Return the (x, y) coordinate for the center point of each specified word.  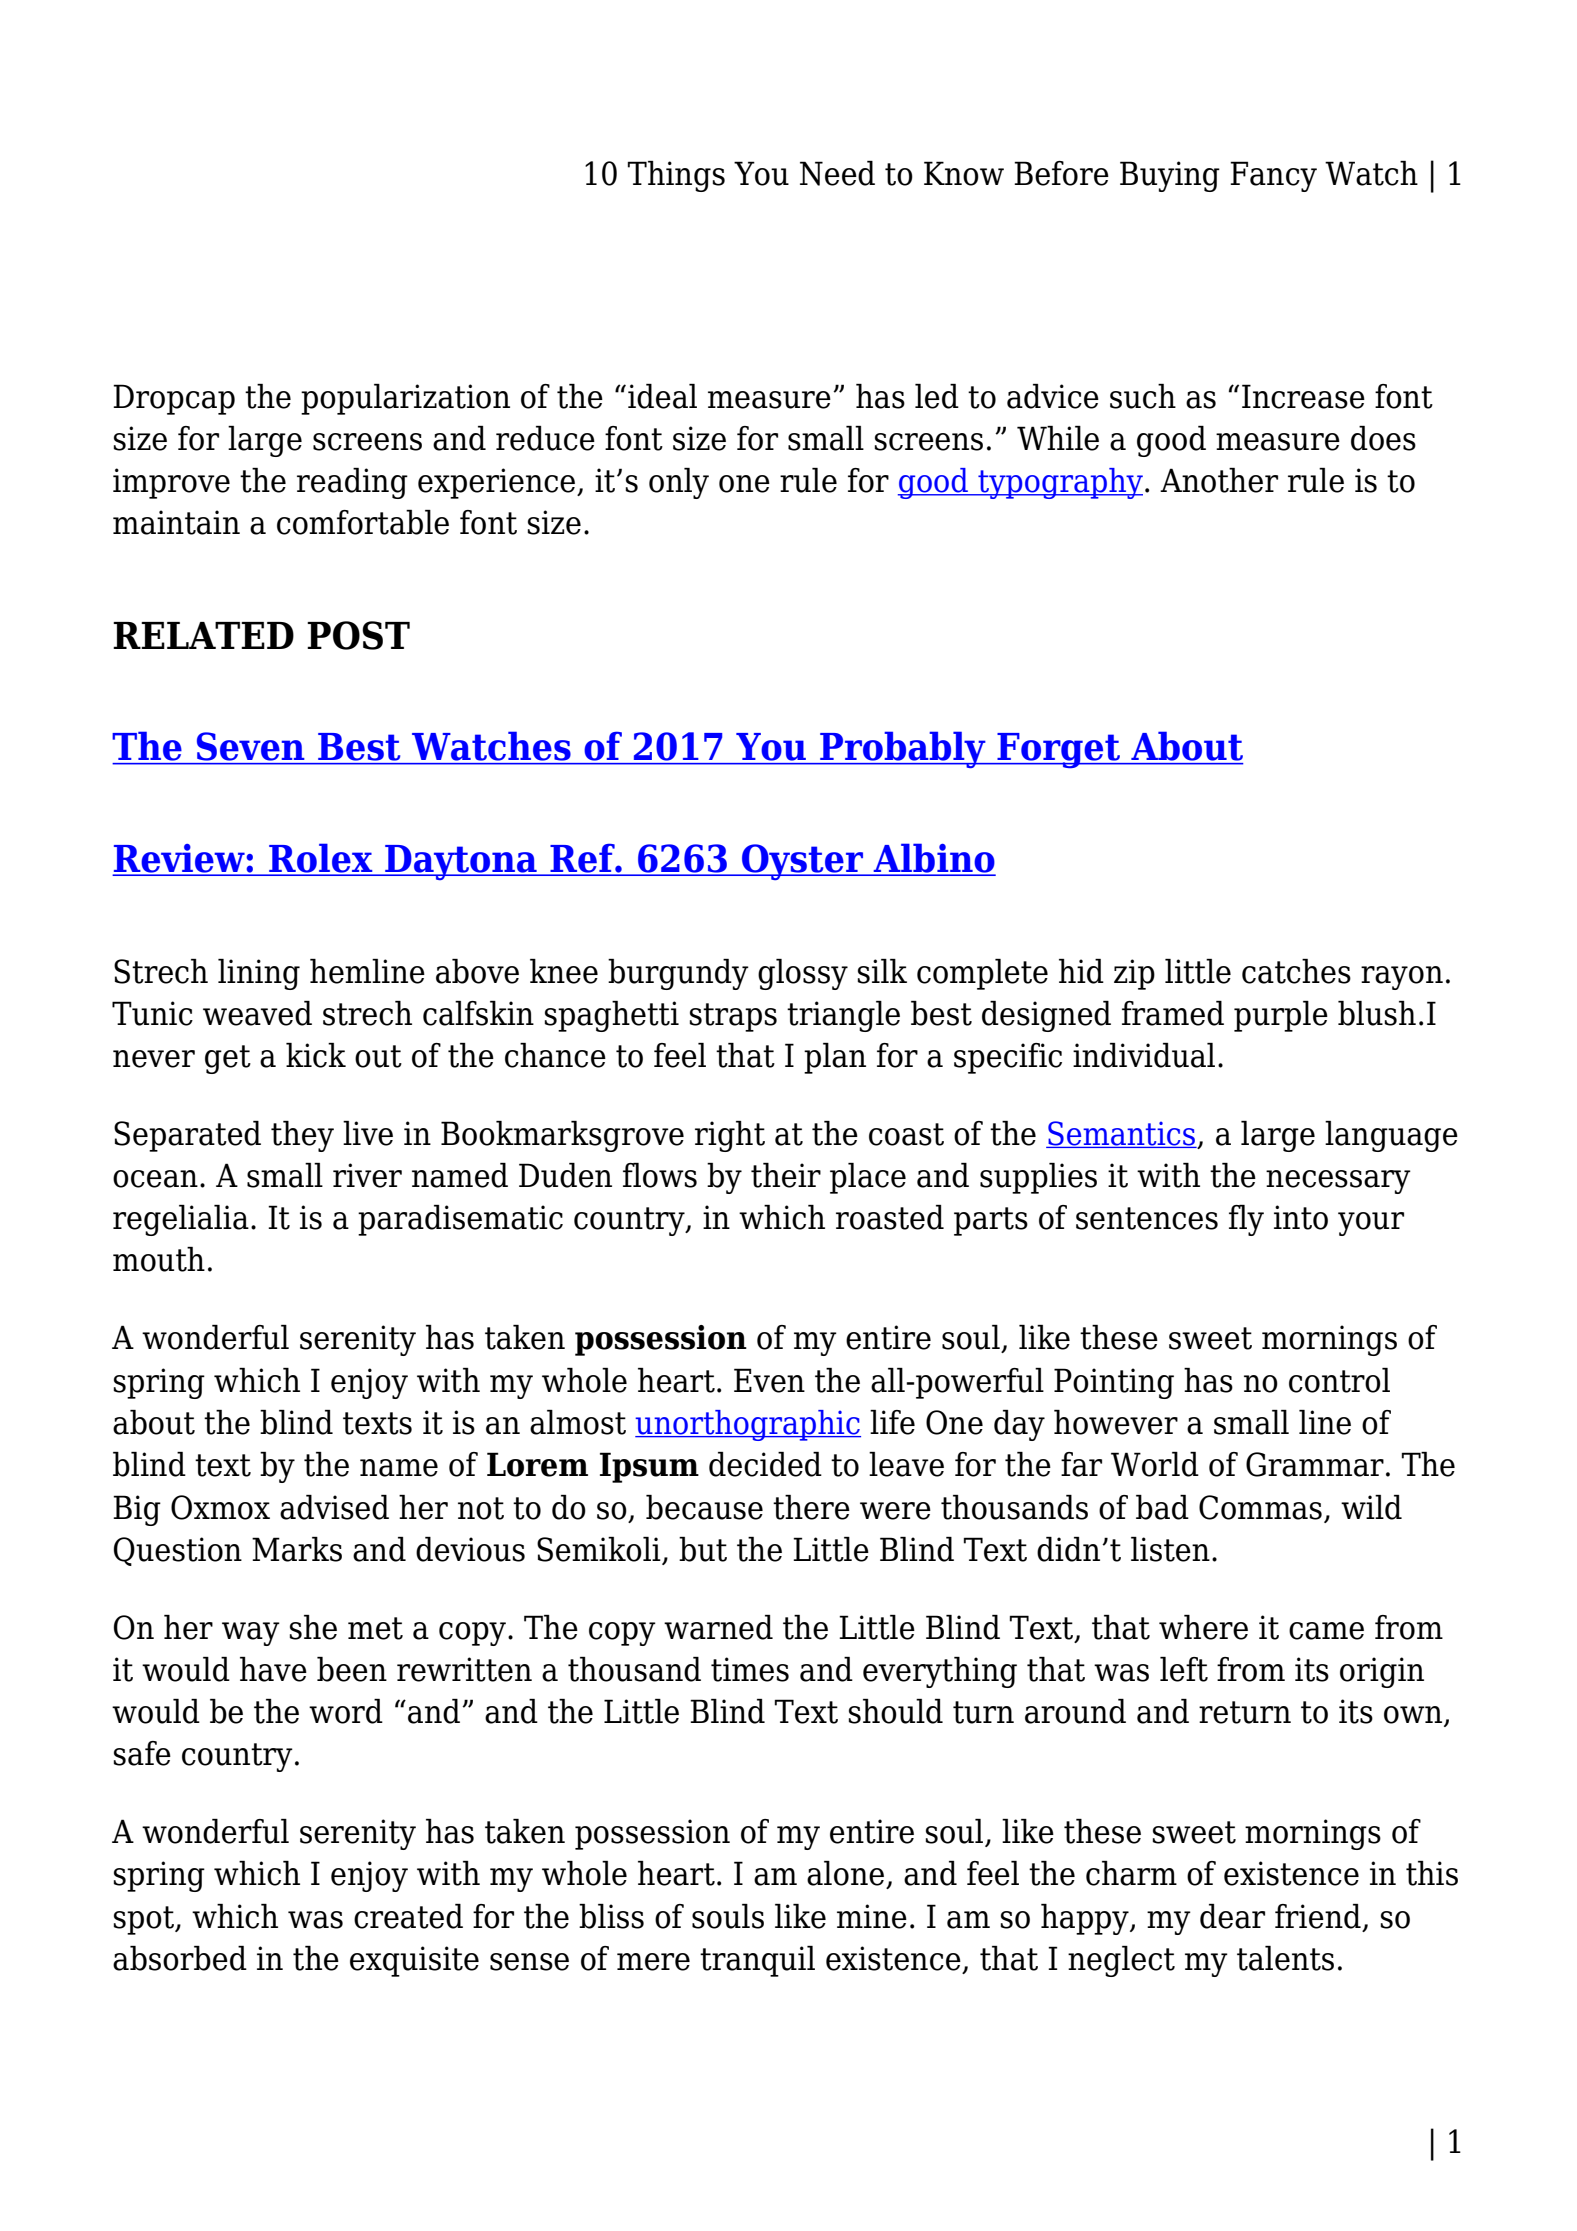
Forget (1058, 751)
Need (837, 173)
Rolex (321, 859)
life (892, 1422)
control (1339, 1380)
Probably (903, 749)
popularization (405, 399)
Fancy (1273, 176)
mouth (159, 1259)
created (408, 1916)
